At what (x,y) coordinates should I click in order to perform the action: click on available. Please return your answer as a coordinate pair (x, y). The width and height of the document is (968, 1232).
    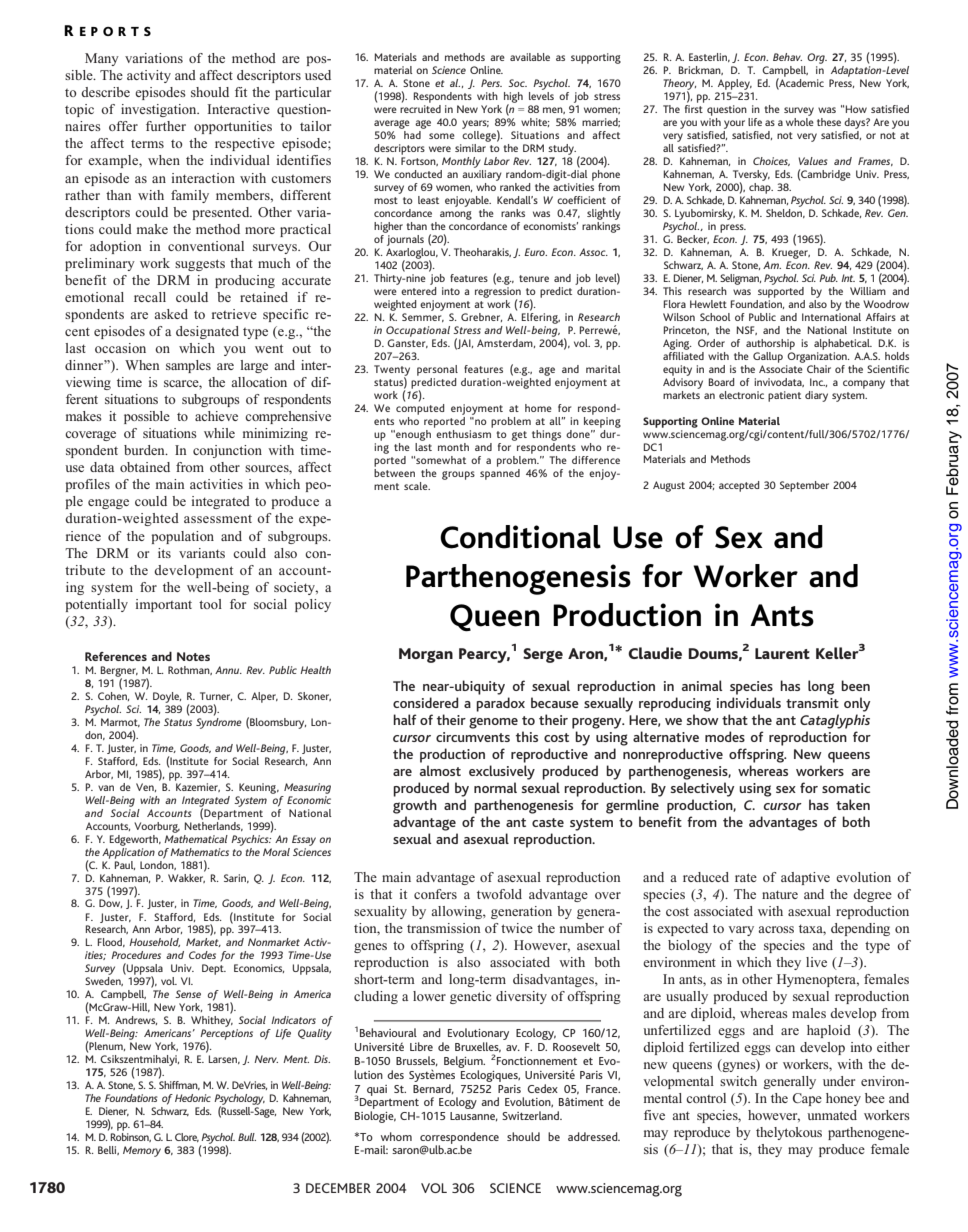
    Looking at the image, I should click on (530, 57).
